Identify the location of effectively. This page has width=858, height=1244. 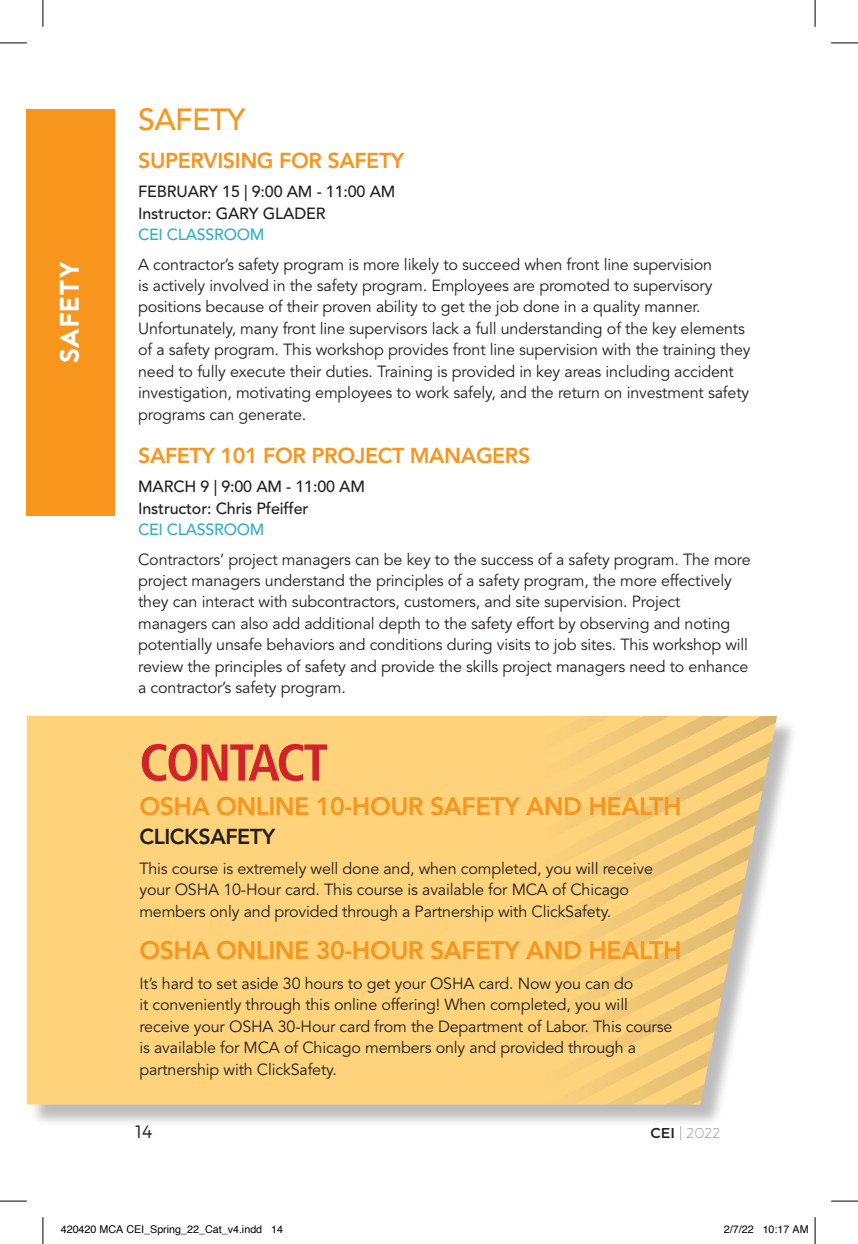
(696, 581).
